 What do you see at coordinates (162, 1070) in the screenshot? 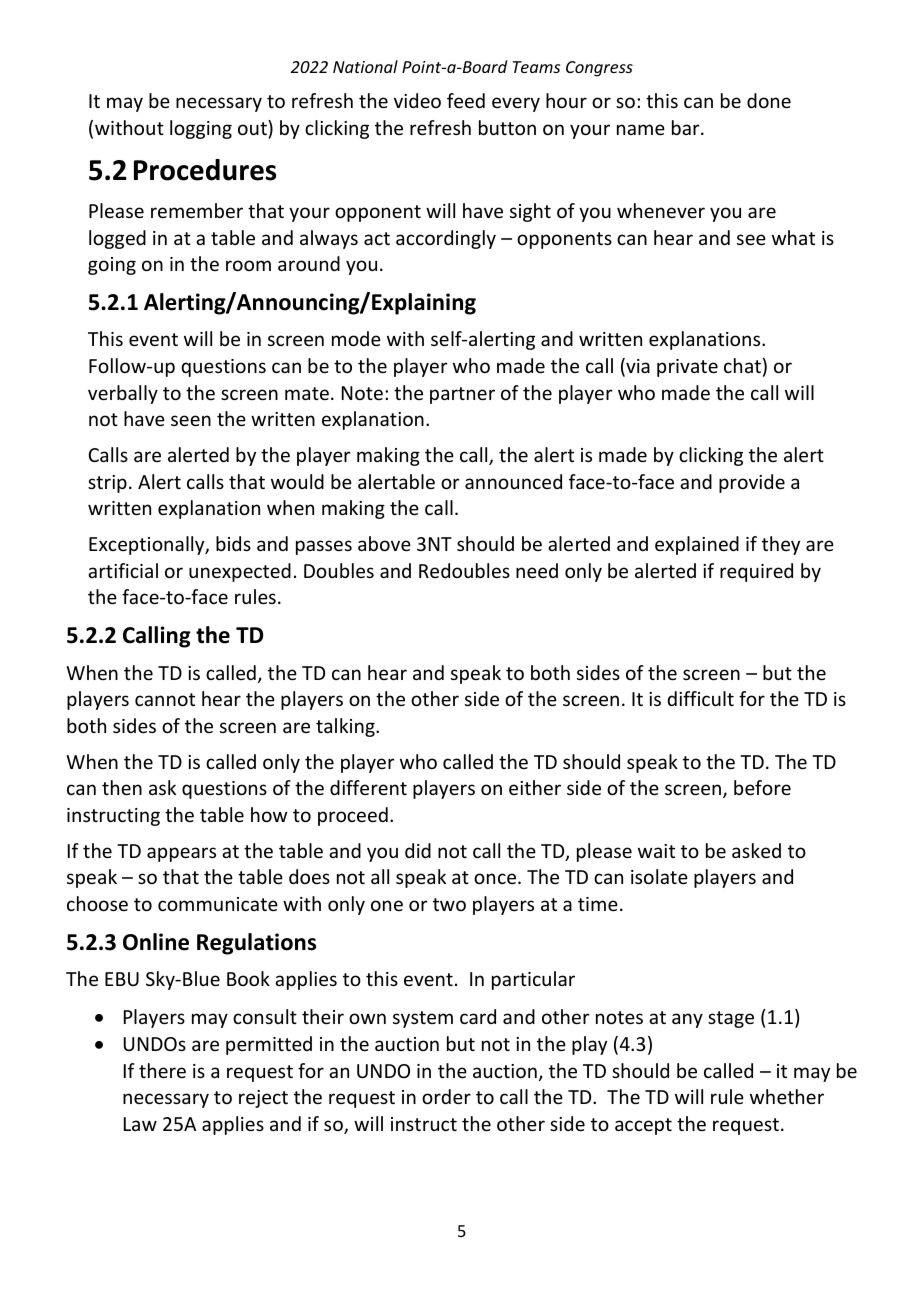
I see `there` at bounding box center [162, 1070].
